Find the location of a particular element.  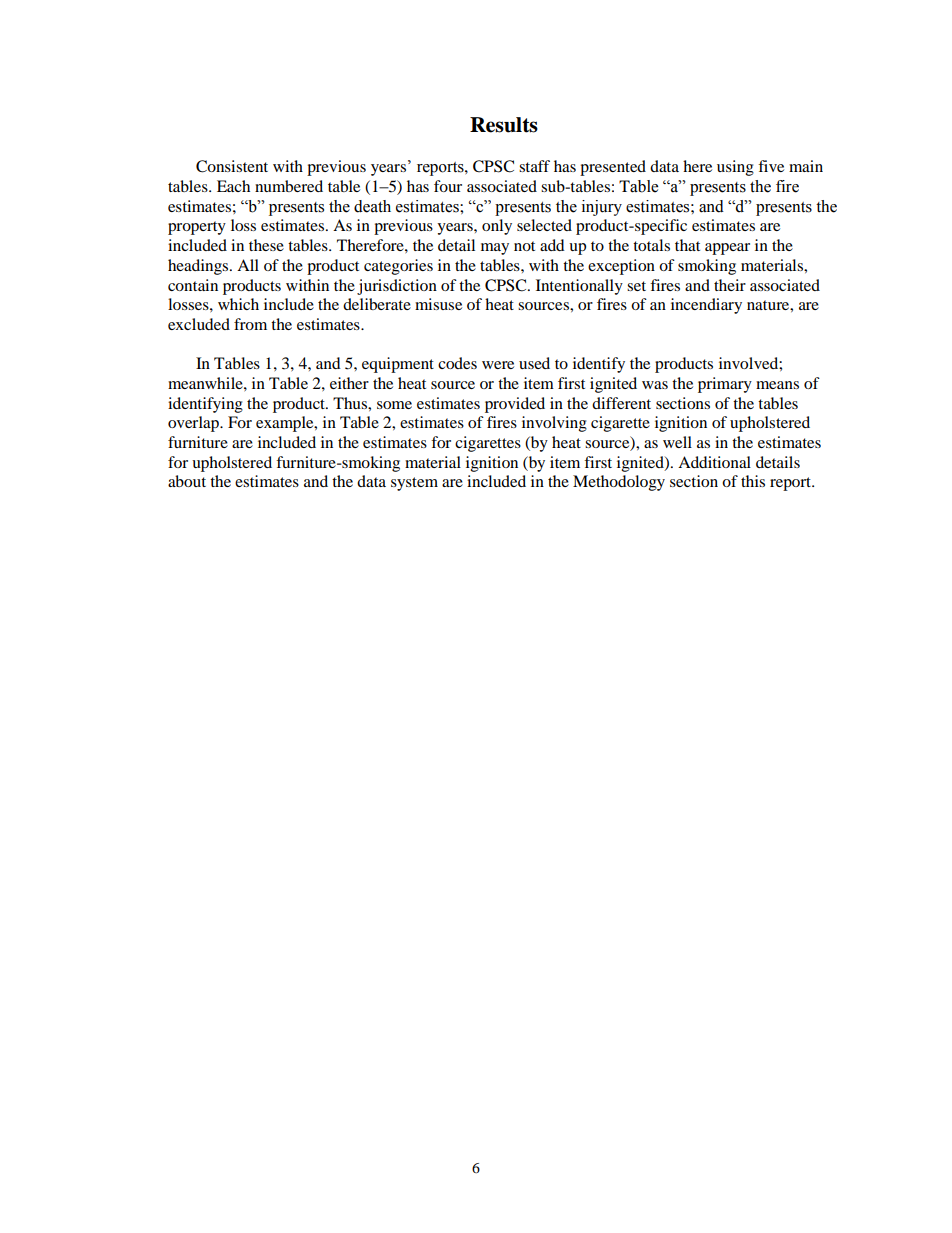

primary is located at coordinates (725, 385).
